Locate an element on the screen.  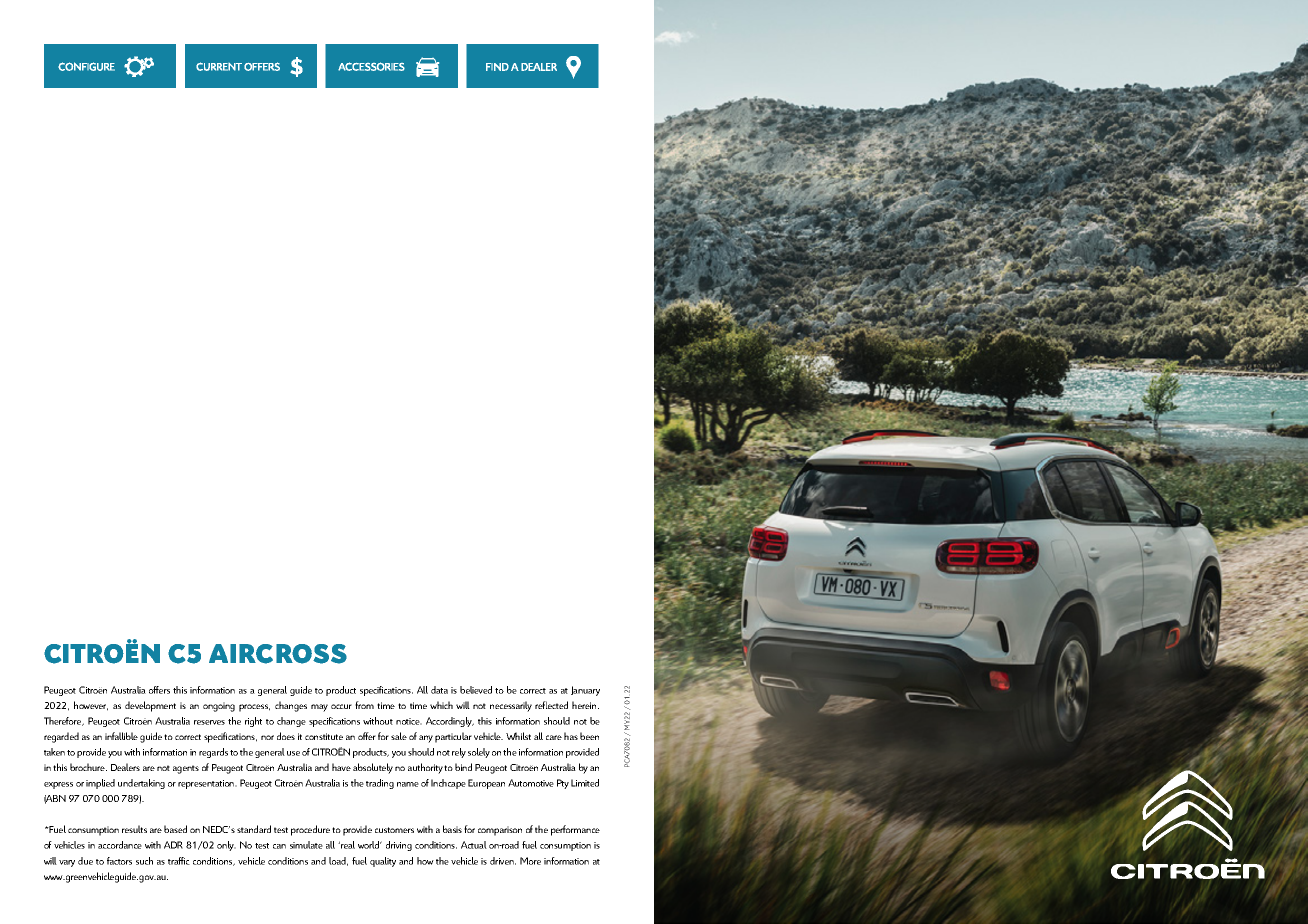
Whilst is located at coordinates (518, 736).
